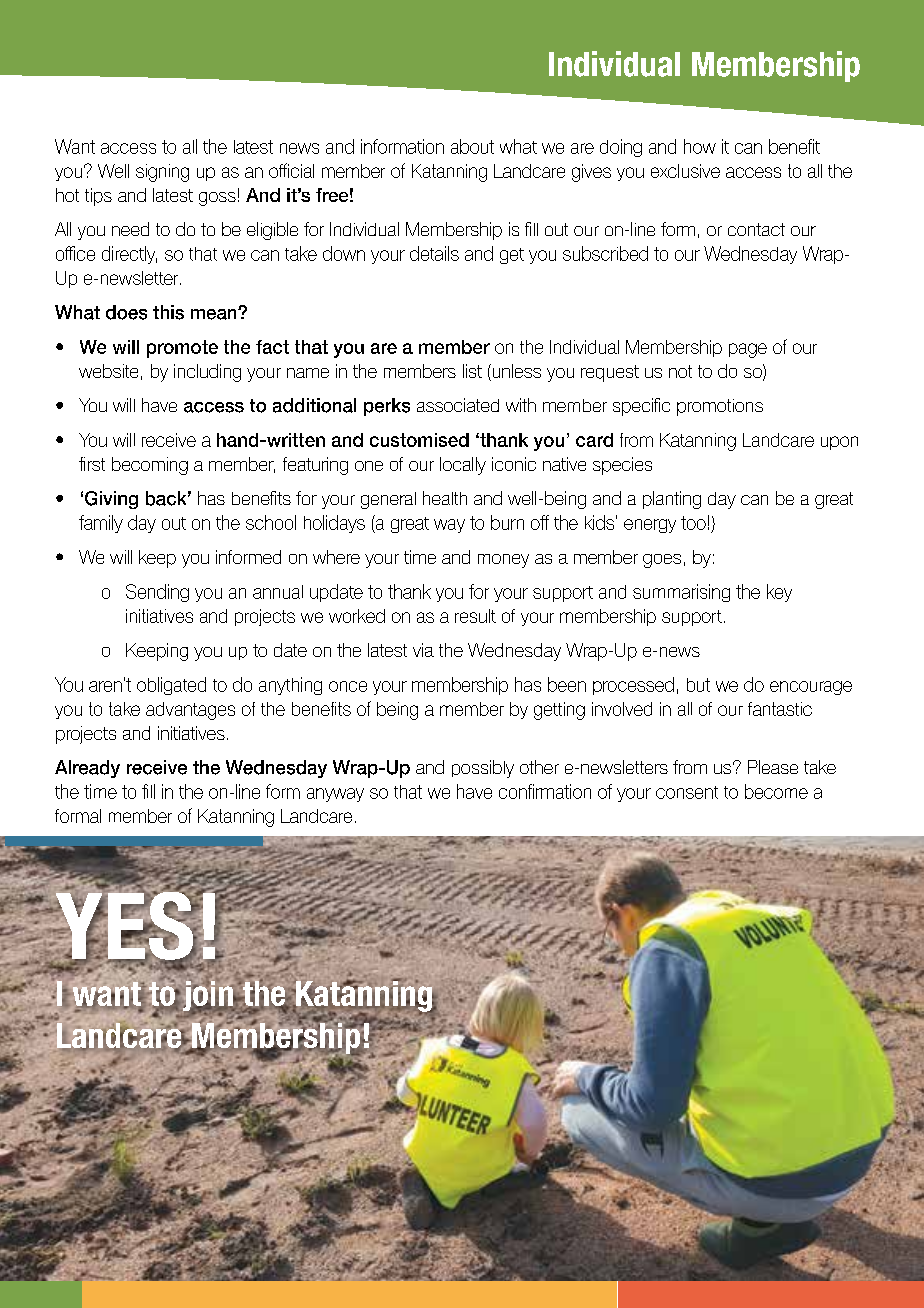  What do you see at coordinates (171, 686) in the document?
I see `obligated` at bounding box center [171, 686].
